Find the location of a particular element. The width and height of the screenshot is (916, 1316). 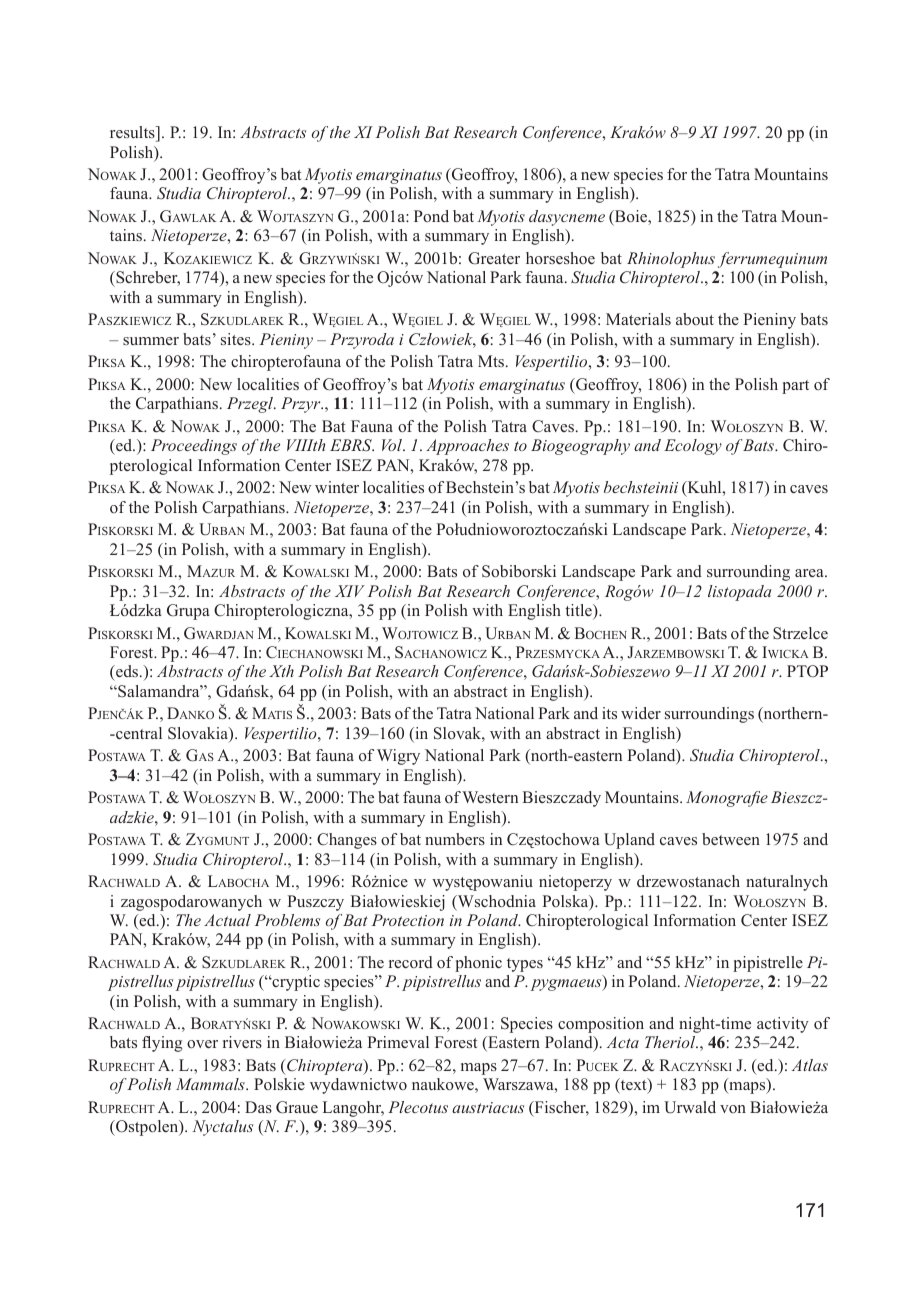

title is located at coordinates (579, 611).
